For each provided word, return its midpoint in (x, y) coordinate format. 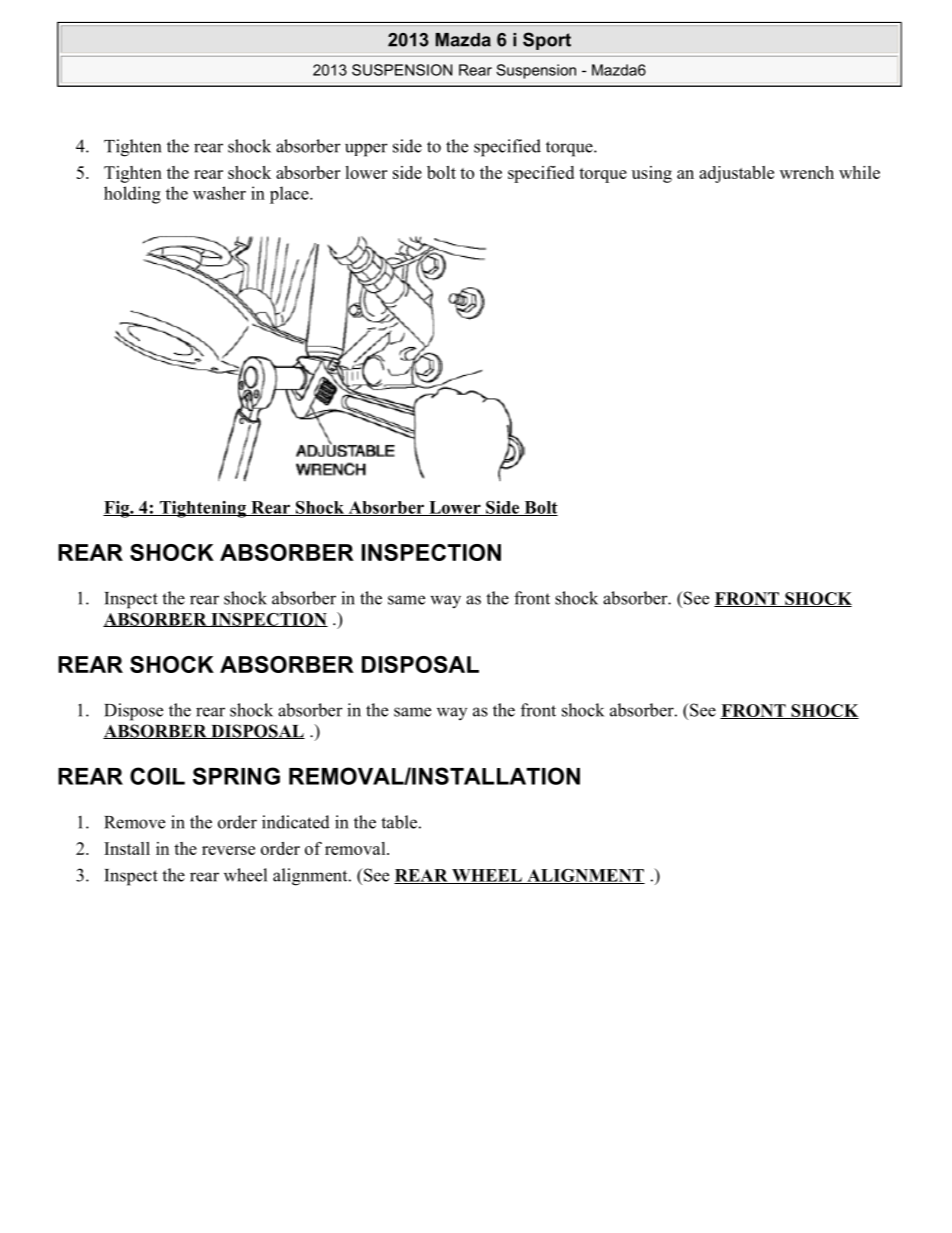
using (652, 174)
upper (366, 150)
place (290, 195)
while (859, 172)
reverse (228, 850)
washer (219, 193)
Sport (547, 41)
